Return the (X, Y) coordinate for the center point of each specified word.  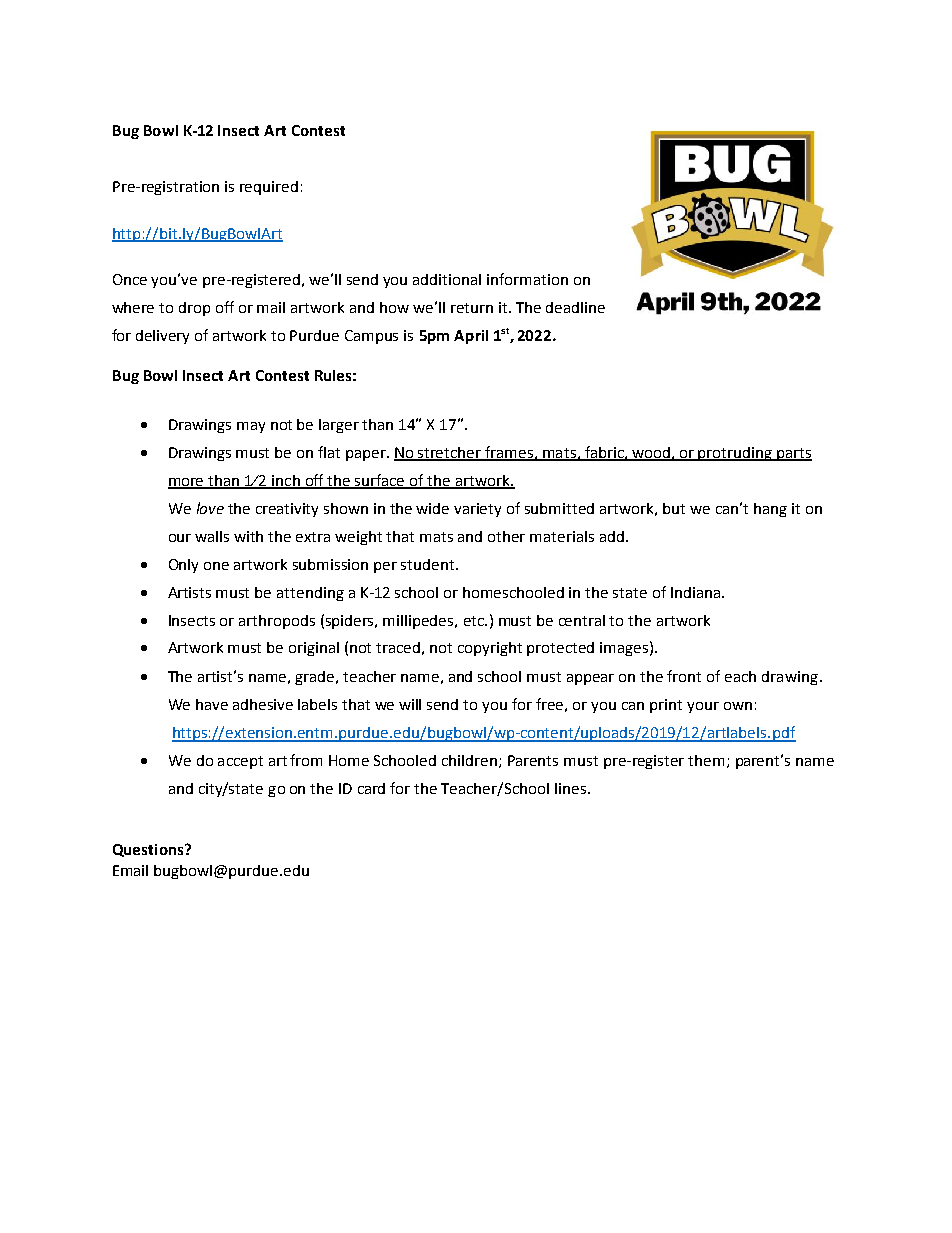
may (251, 427)
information (527, 279)
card (371, 788)
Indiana (697, 592)
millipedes (419, 622)
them (706, 760)
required (269, 188)
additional (447, 279)
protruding (736, 454)
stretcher (450, 453)
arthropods (277, 622)
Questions (149, 850)
